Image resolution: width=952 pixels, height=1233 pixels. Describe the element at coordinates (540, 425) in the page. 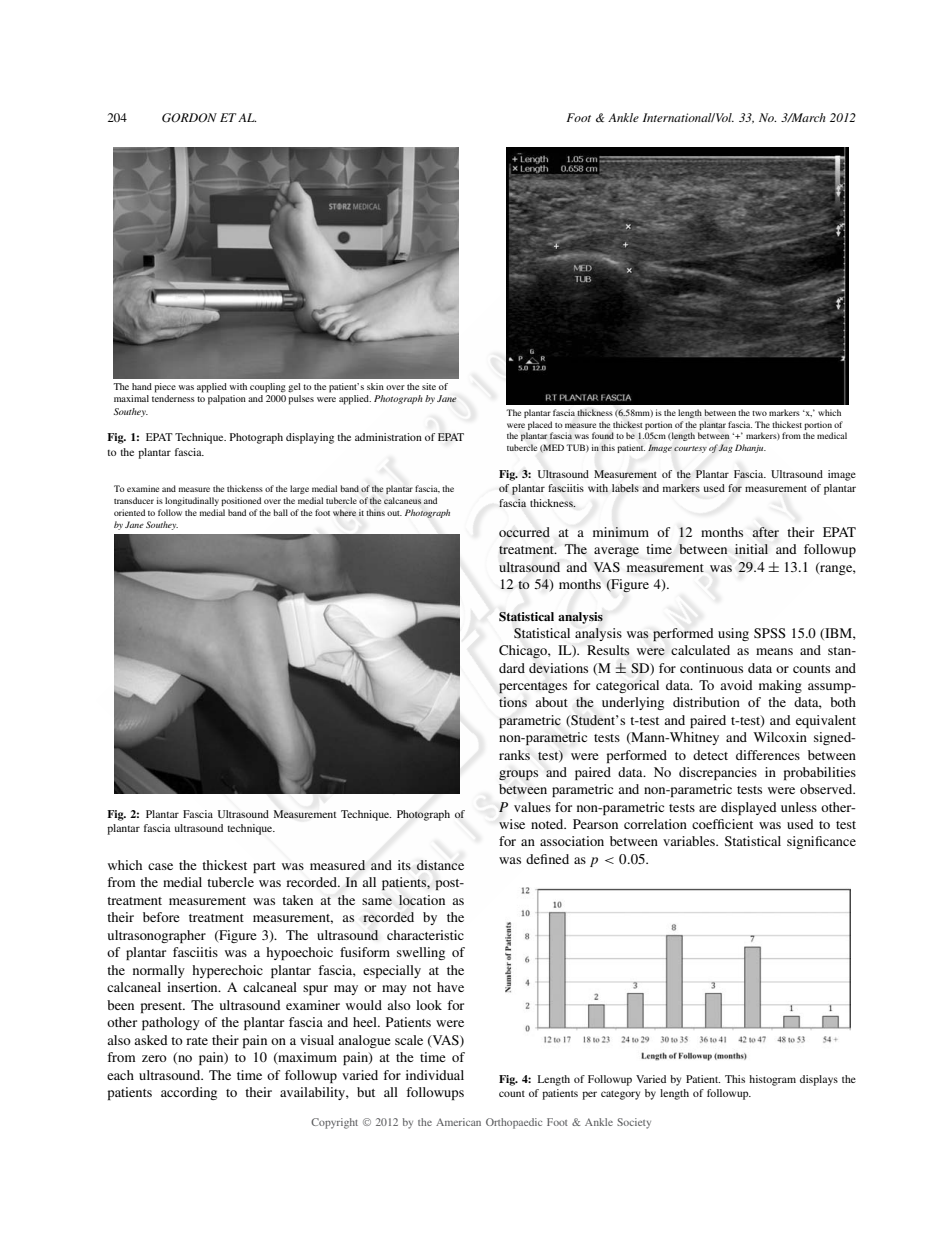

I see `placed` at that location.
